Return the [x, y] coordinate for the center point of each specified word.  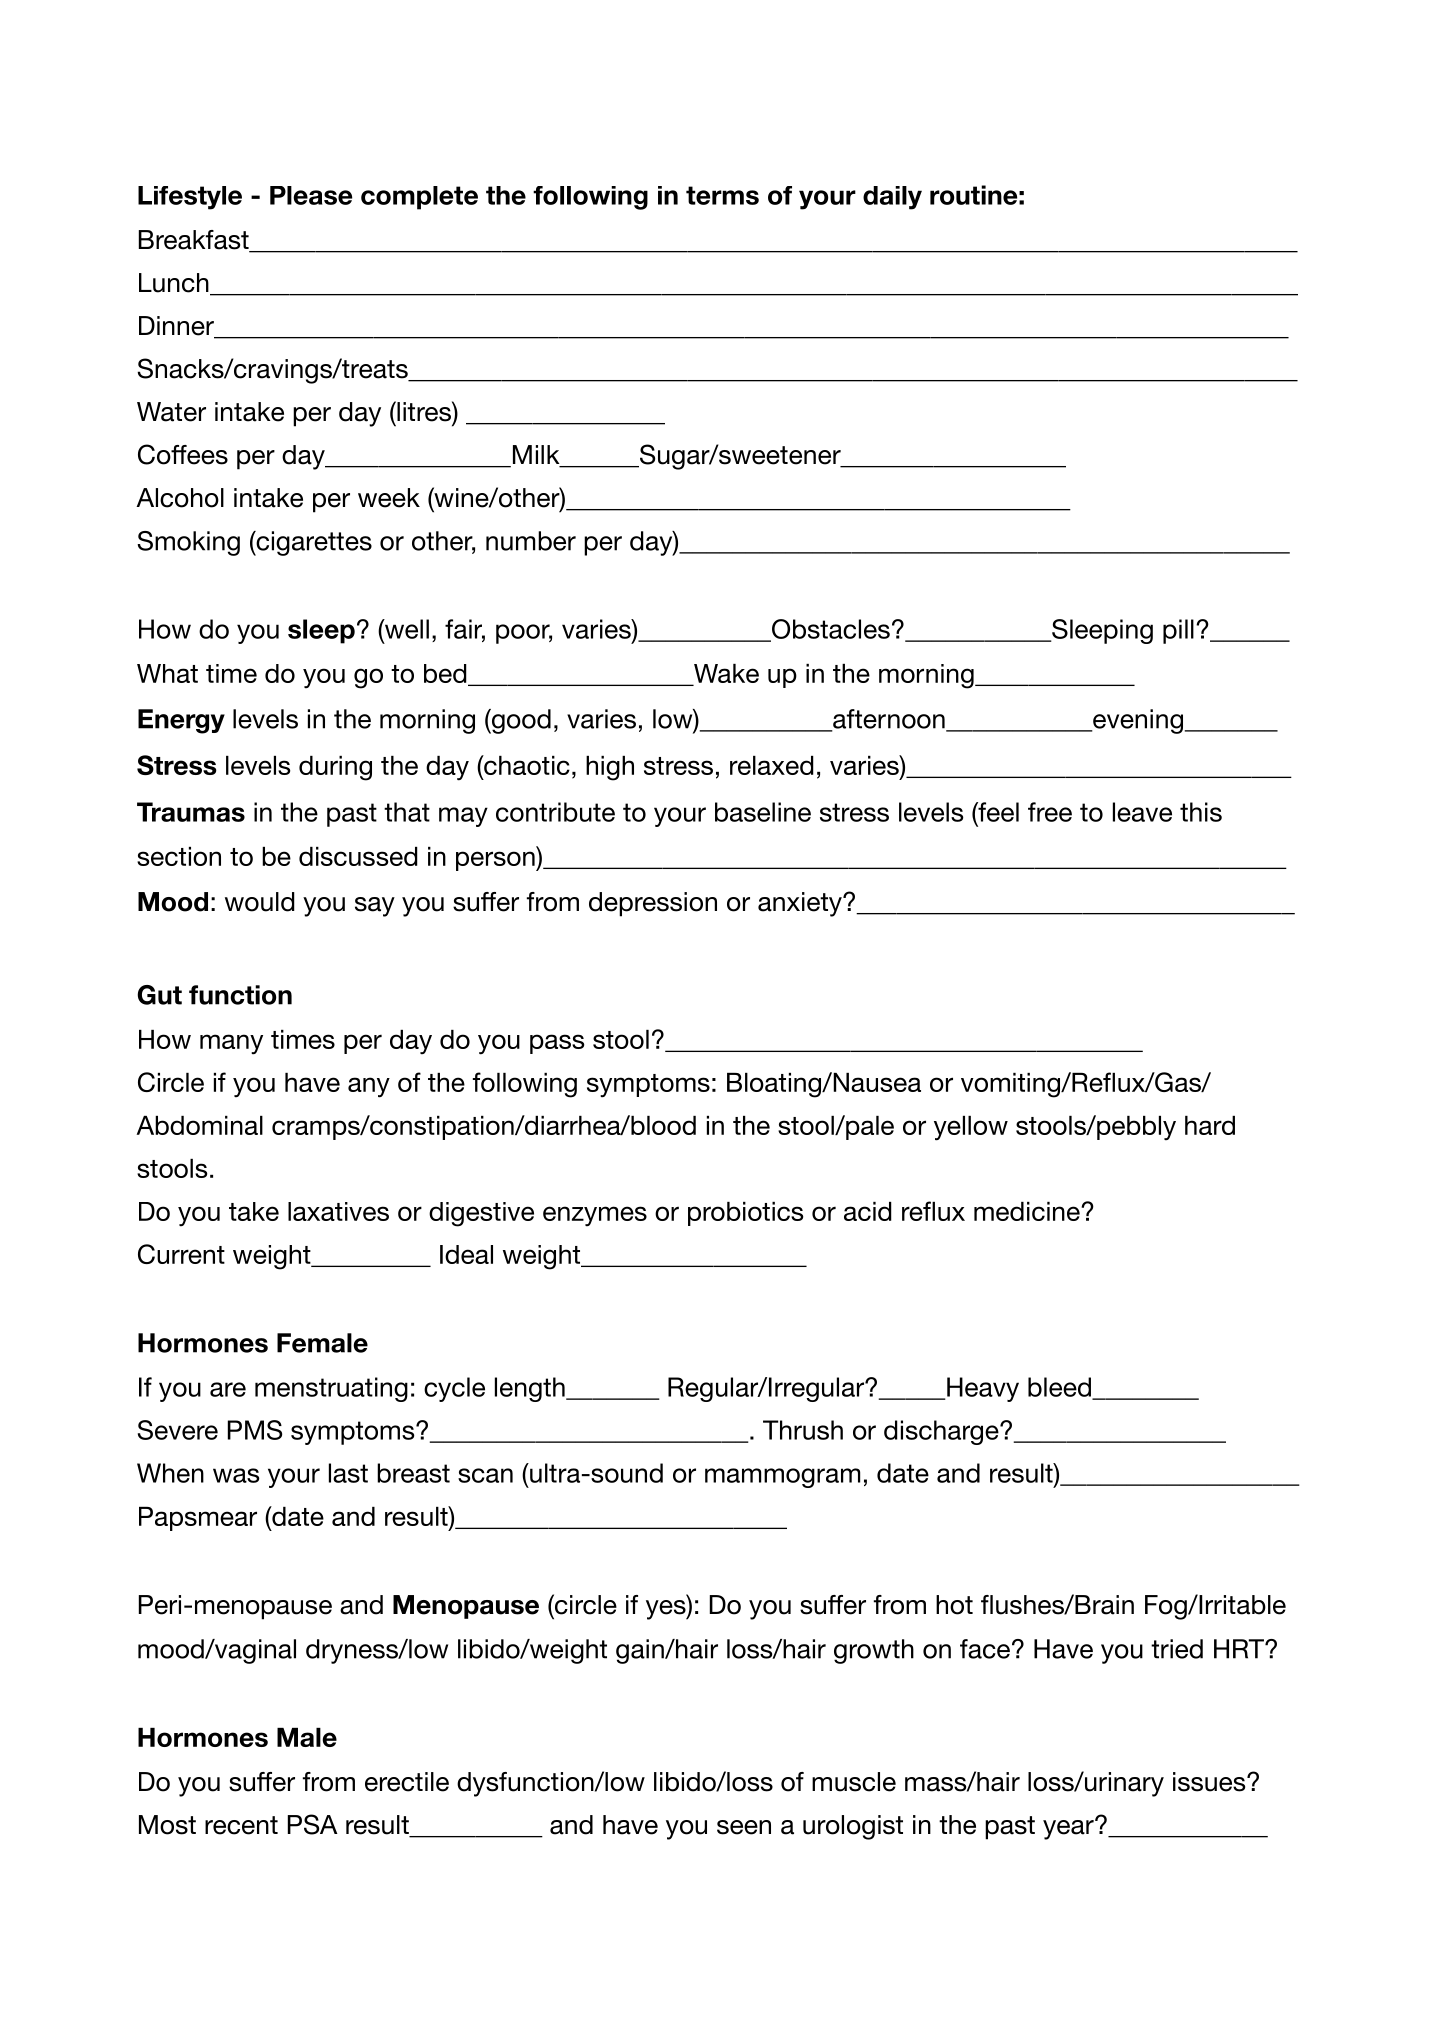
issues [1210, 1782]
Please [311, 195]
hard [1210, 1125]
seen [744, 1827]
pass [557, 1044]
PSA [313, 1824]
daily [892, 198]
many [231, 1044]
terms [722, 195]
